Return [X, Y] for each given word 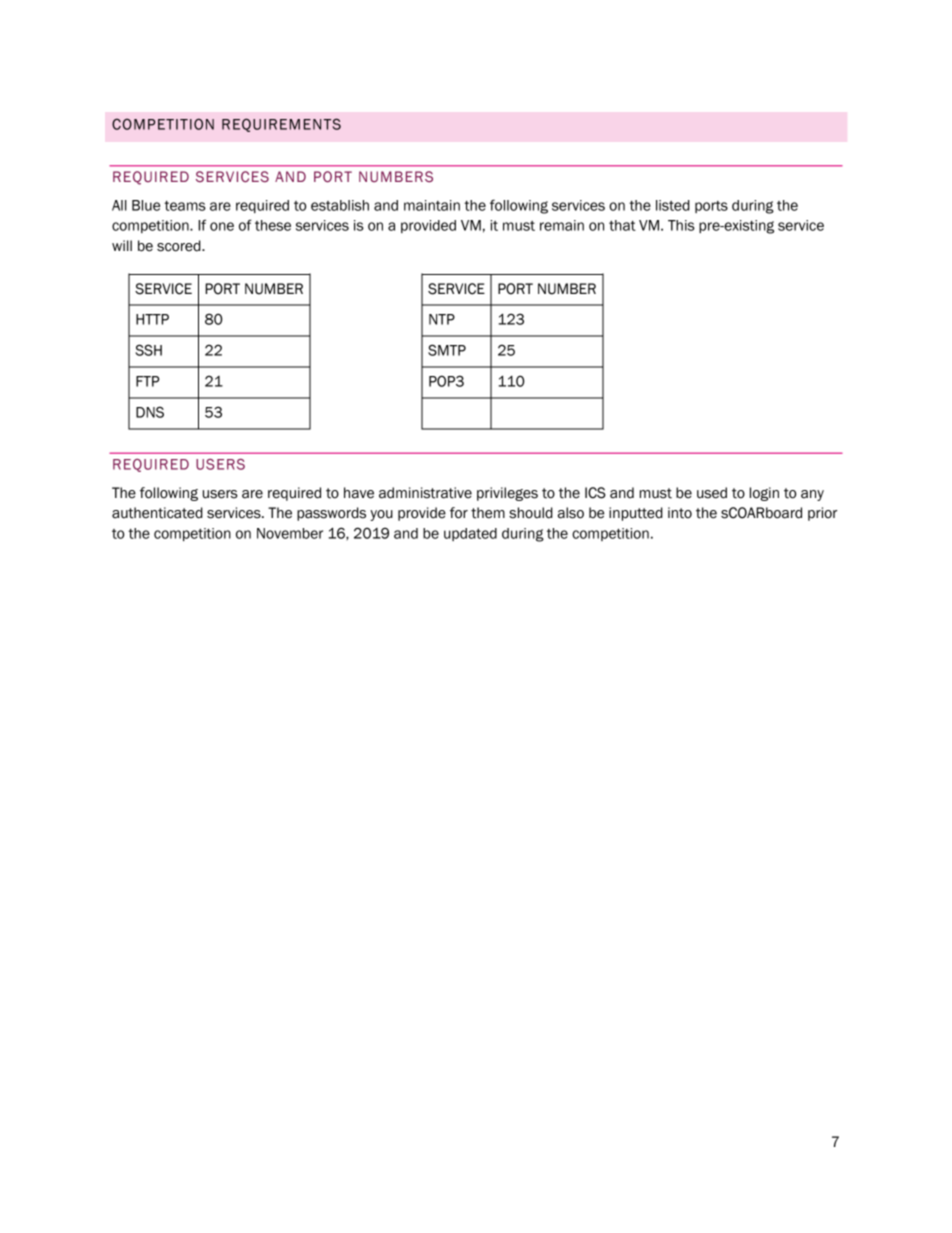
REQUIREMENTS [281, 125]
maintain [432, 205]
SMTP [447, 350]
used [712, 493]
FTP [148, 381]
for [459, 513]
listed [673, 205]
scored [180, 246]
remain [562, 225]
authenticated [157, 513]
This [681, 225]
